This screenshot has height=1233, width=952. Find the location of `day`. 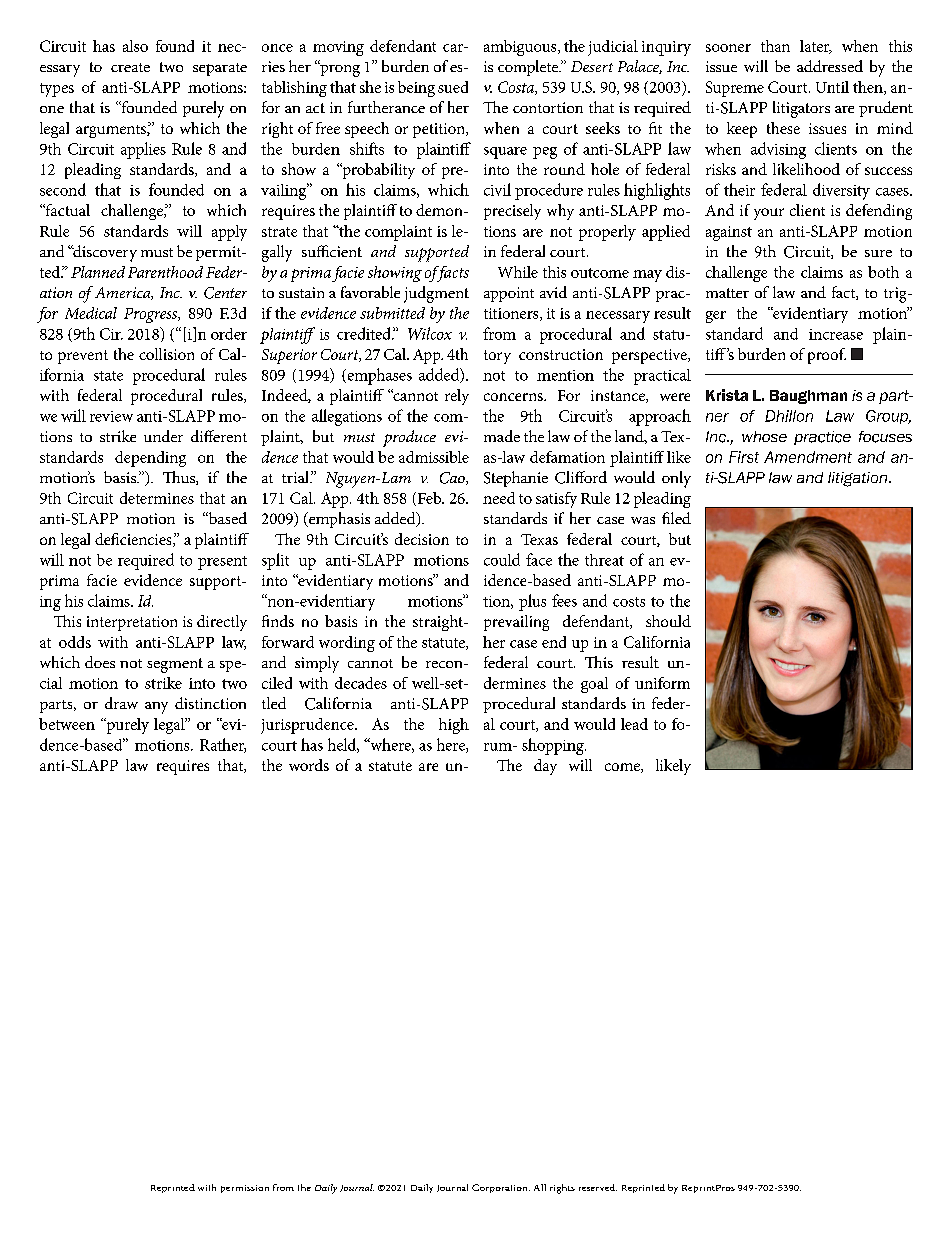

day is located at coordinates (545, 767).
